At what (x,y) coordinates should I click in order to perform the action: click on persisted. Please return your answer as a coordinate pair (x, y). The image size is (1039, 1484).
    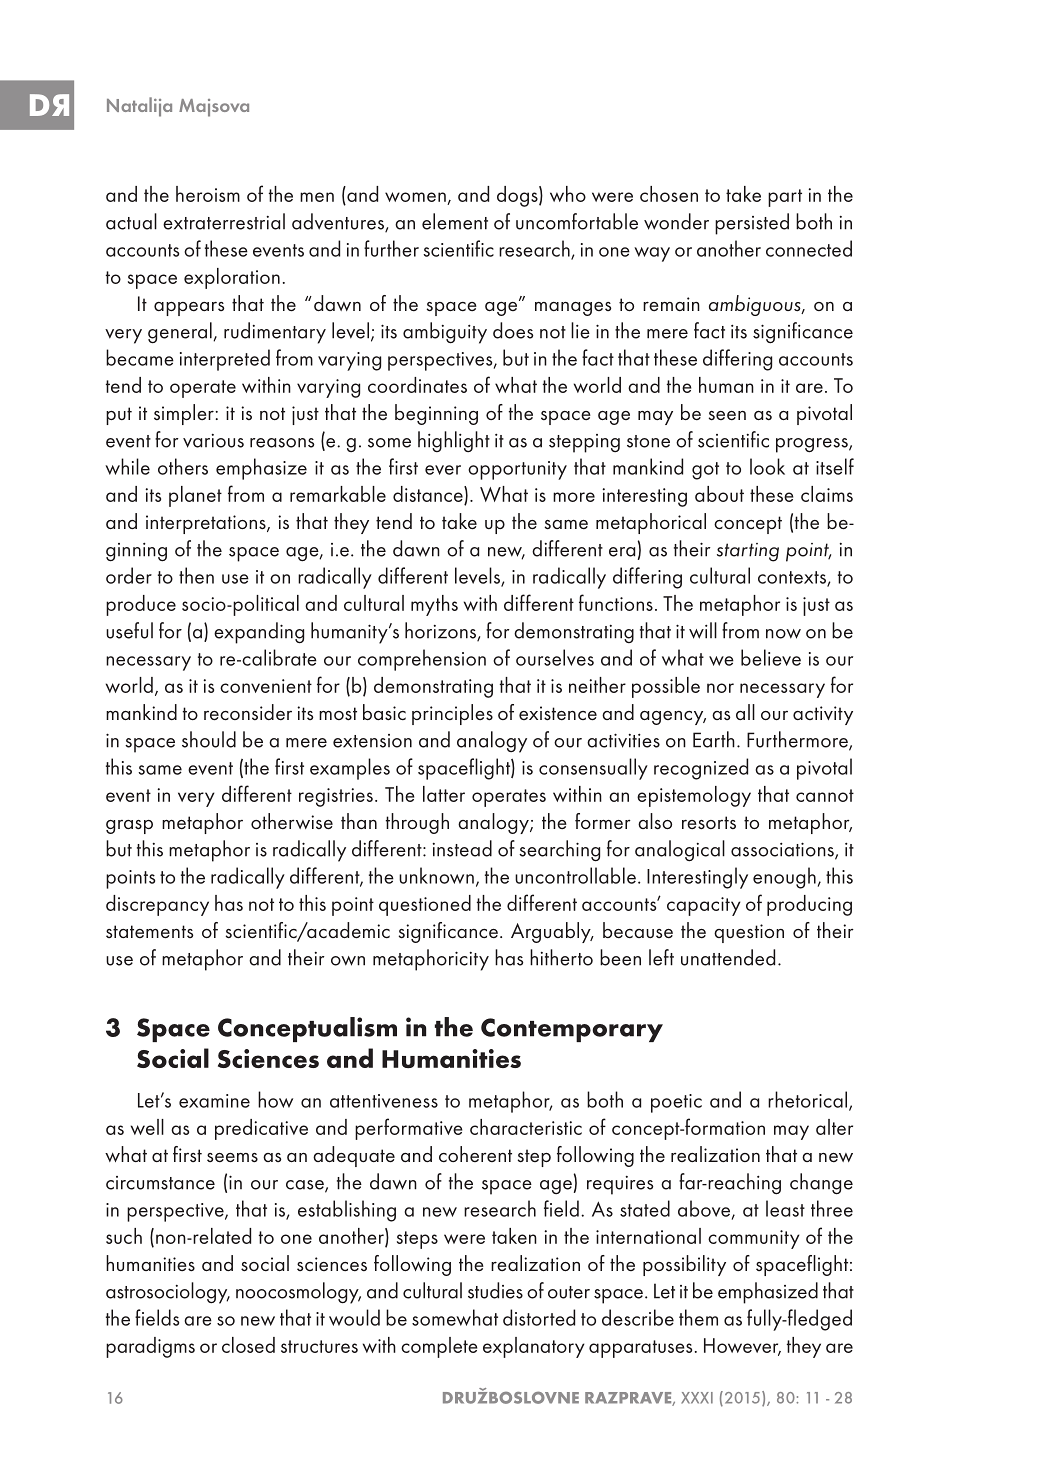
    Looking at the image, I should click on (752, 224).
